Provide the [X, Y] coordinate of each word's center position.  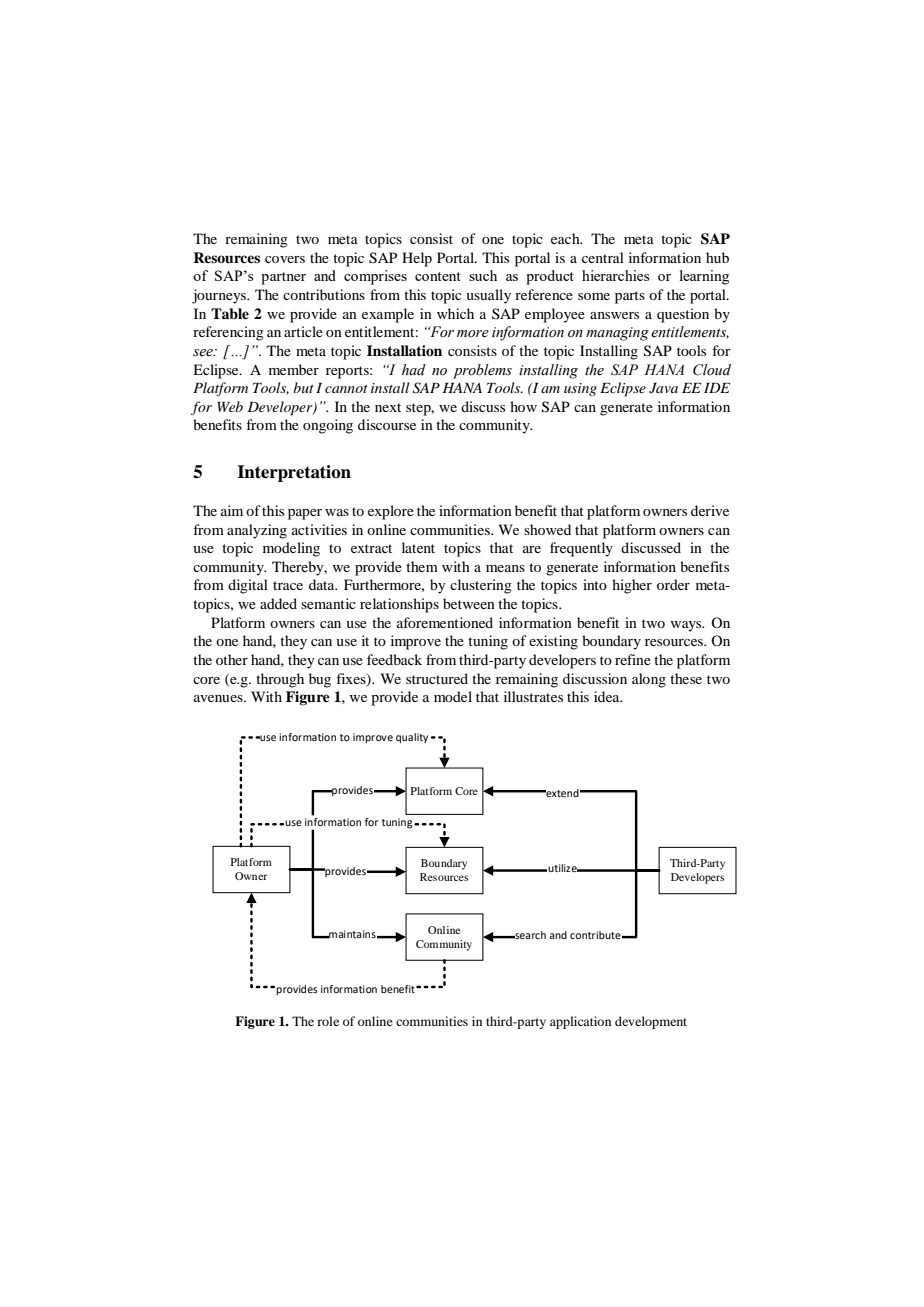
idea [608, 696]
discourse [387, 424]
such [483, 275]
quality [412, 738]
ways [687, 626]
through [280, 680]
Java [663, 388]
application [580, 1022]
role [328, 1021]
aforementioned [445, 622]
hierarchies [616, 275]
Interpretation [294, 473]
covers [285, 259]
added [278, 603]
